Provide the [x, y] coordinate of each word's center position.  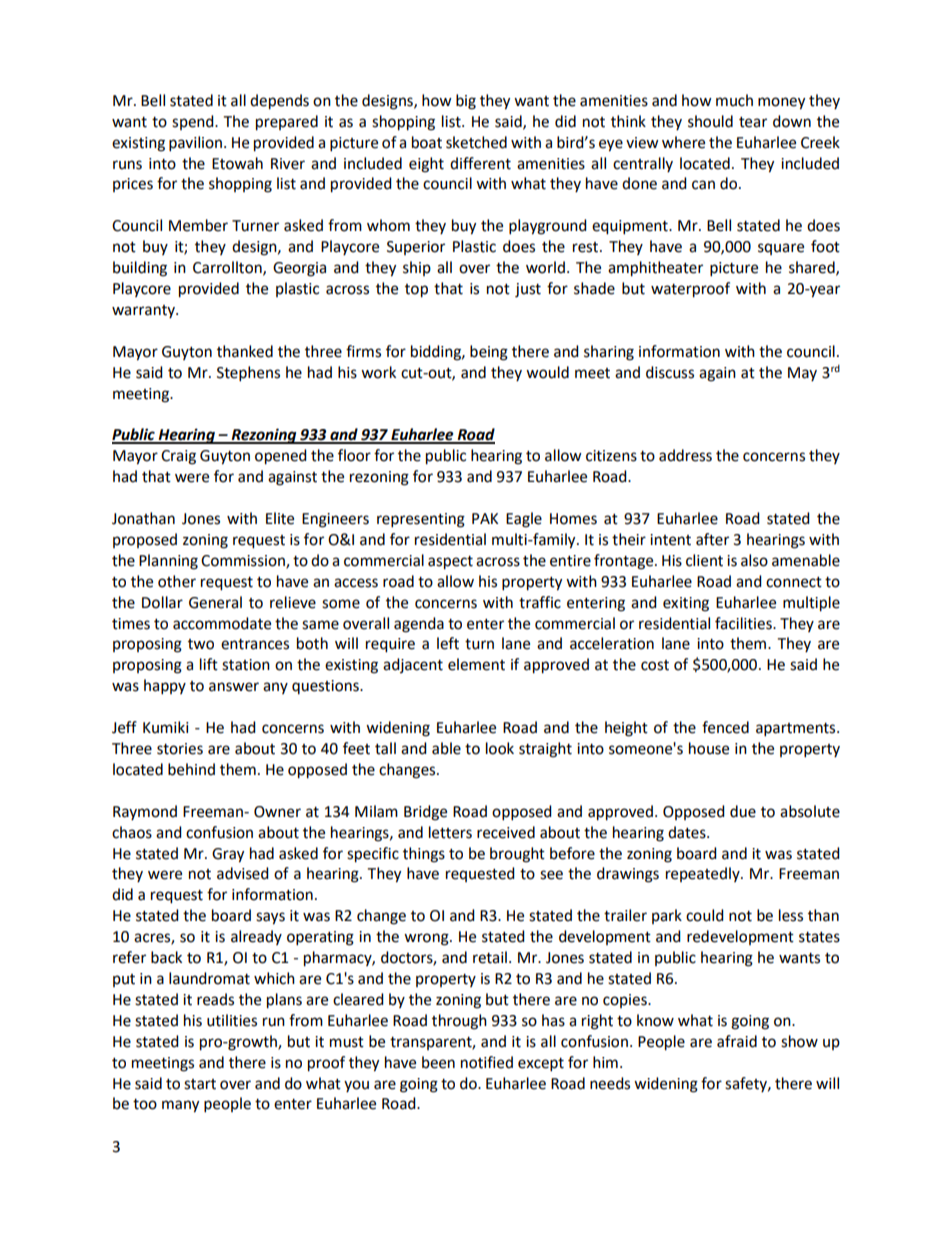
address [685, 455]
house [709, 748]
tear [753, 122]
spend [194, 122]
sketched [476, 142]
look [500, 748]
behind [191, 769]
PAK [485, 518]
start [200, 1084]
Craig [178, 457]
